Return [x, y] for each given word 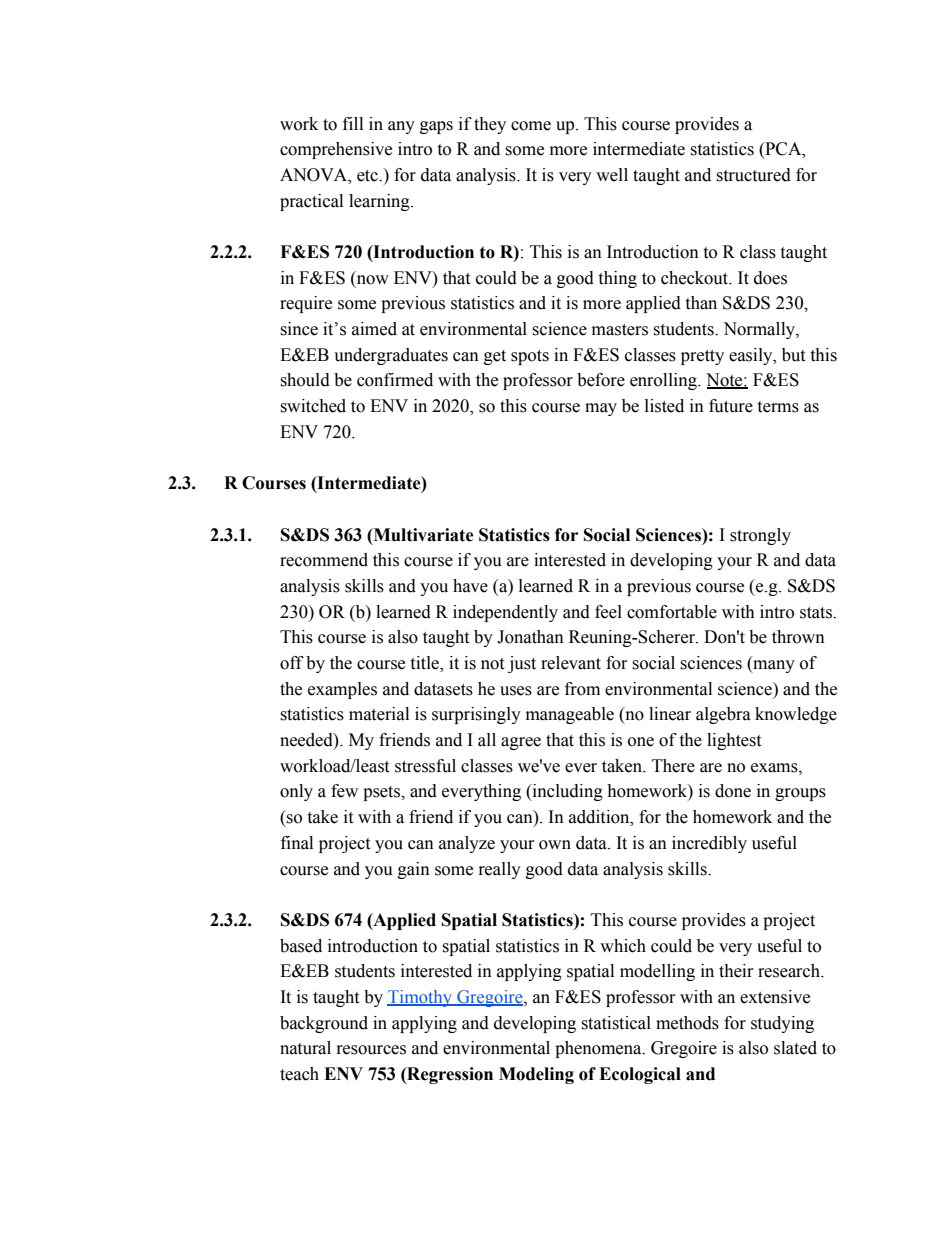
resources [371, 1050]
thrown [798, 637]
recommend [324, 560]
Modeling [536, 1075]
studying [782, 1024]
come [531, 126]
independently [505, 613]
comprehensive [336, 150]
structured [753, 175]
